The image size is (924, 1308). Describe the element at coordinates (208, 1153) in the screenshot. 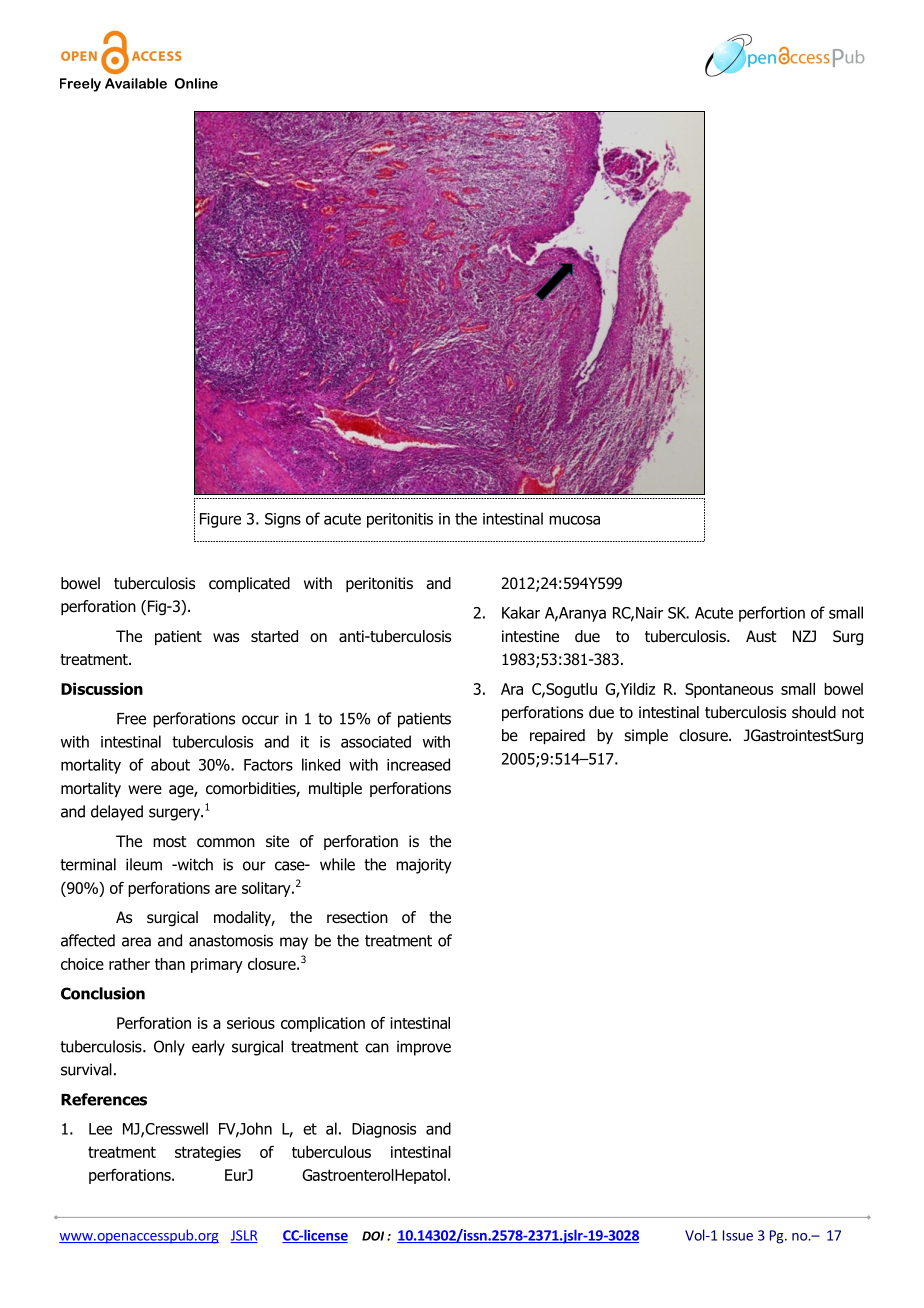

I see `strategies` at that location.
